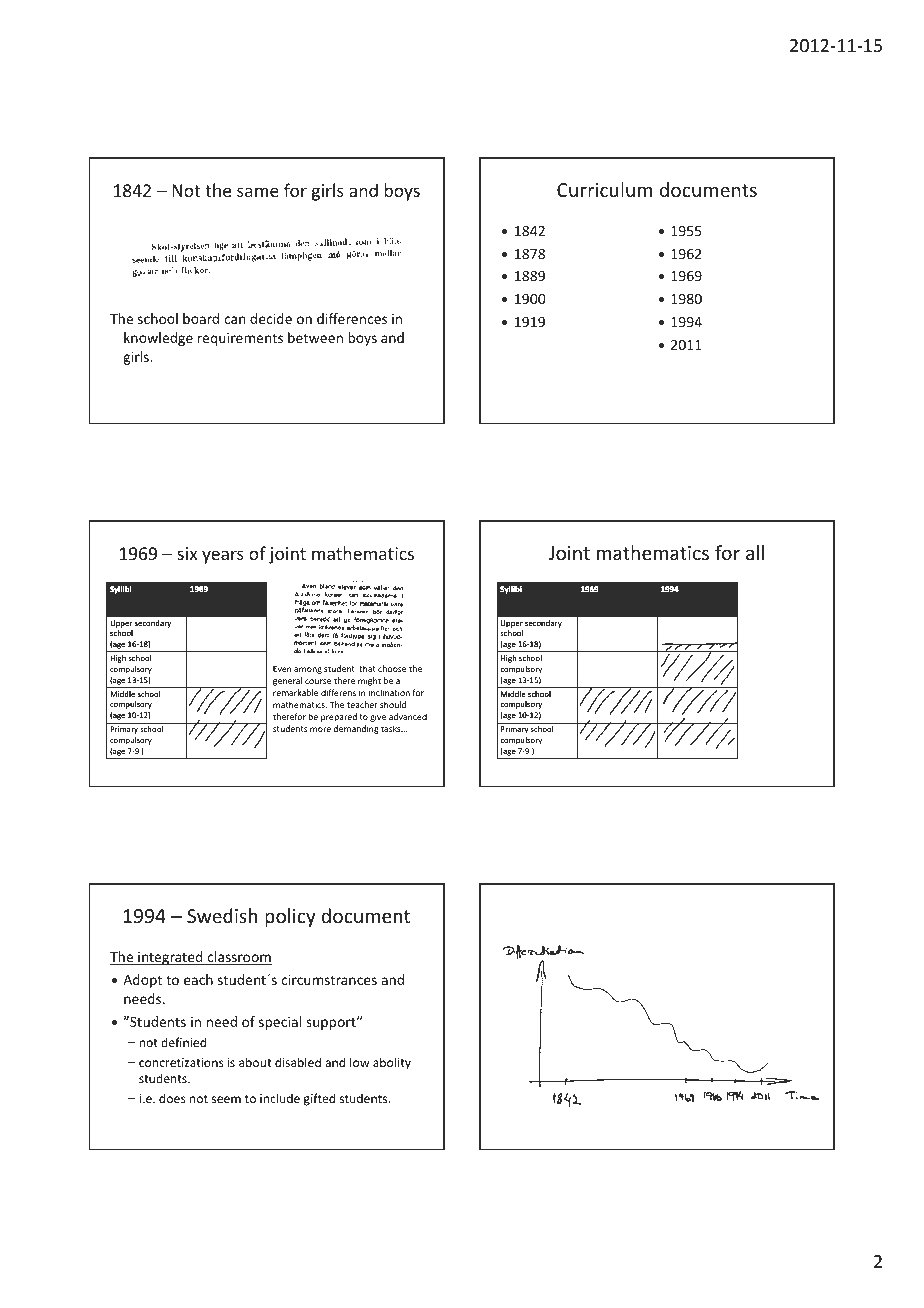 The height and width of the document is (1308, 924). What do you see at coordinates (755, 552) in the document?
I see `all` at bounding box center [755, 552].
